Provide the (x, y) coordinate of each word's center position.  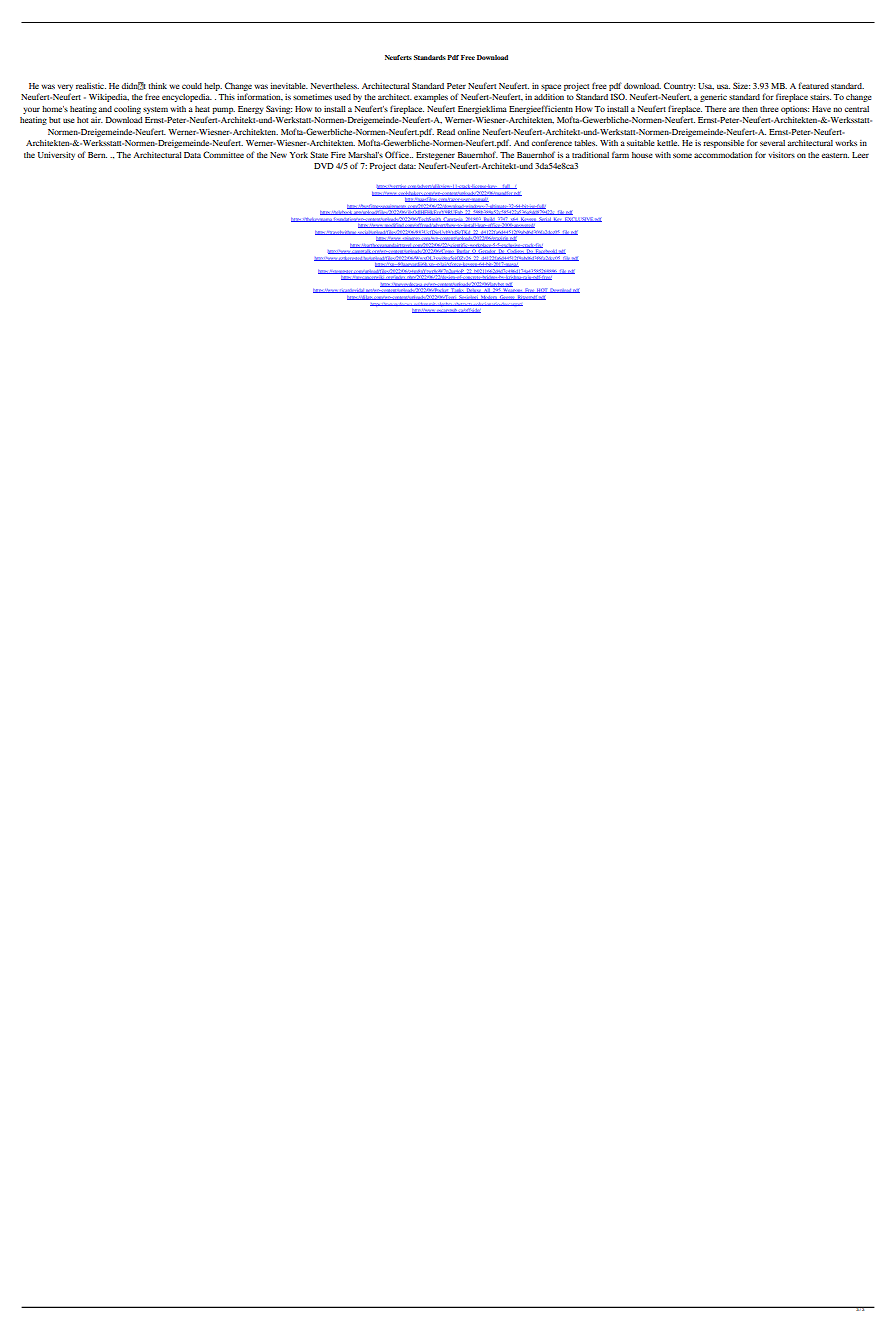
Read (446, 132)
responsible (723, 144)
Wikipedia (109, 98)
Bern (97, 155)
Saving (279, 109)
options (795, 110)
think (158, 86)
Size (741, 85)
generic (713, 98)
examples (431, 98)
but (54, 120)
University (56, 156)
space (551, 87)
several (772, 143)
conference (552, 142)
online (469, 132)
